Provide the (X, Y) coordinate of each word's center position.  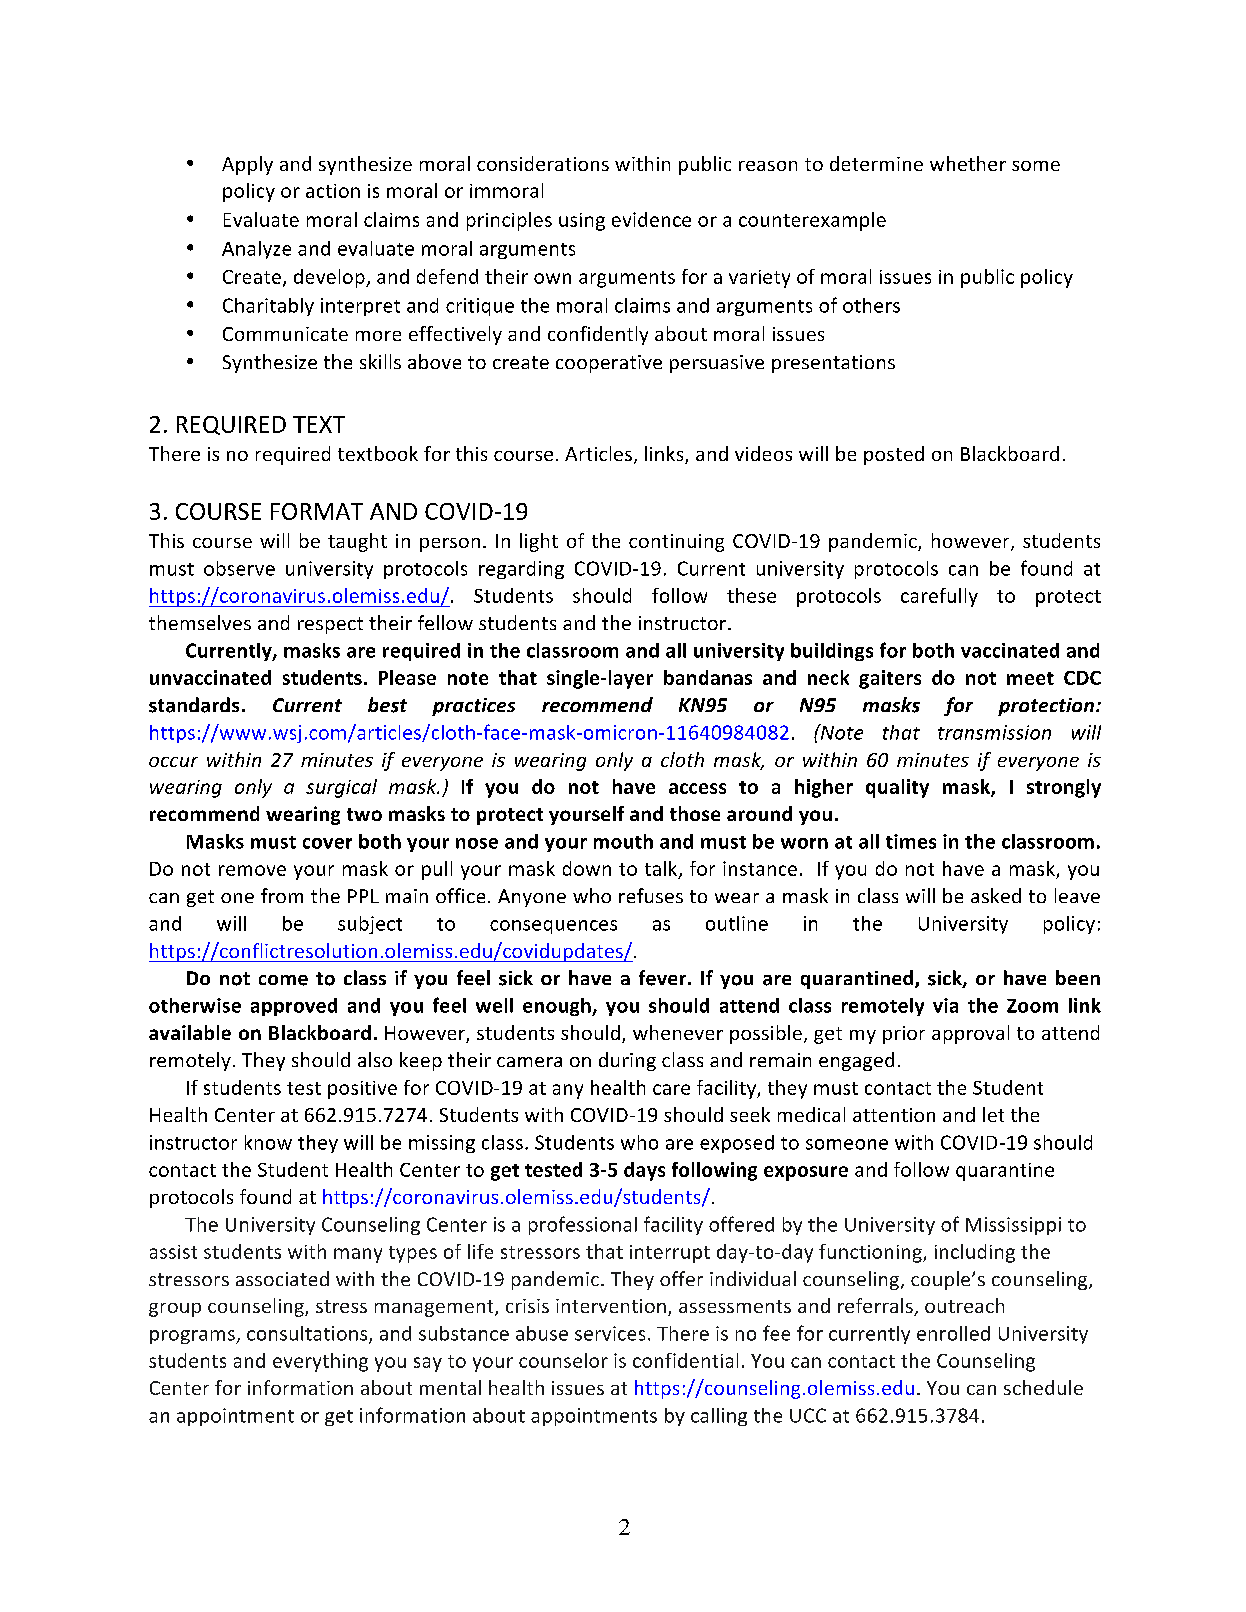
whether (968, 163)
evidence (651, 219)
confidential (685, 1360)
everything (320, 1362)
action (333, 191)
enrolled (953, 1333)
